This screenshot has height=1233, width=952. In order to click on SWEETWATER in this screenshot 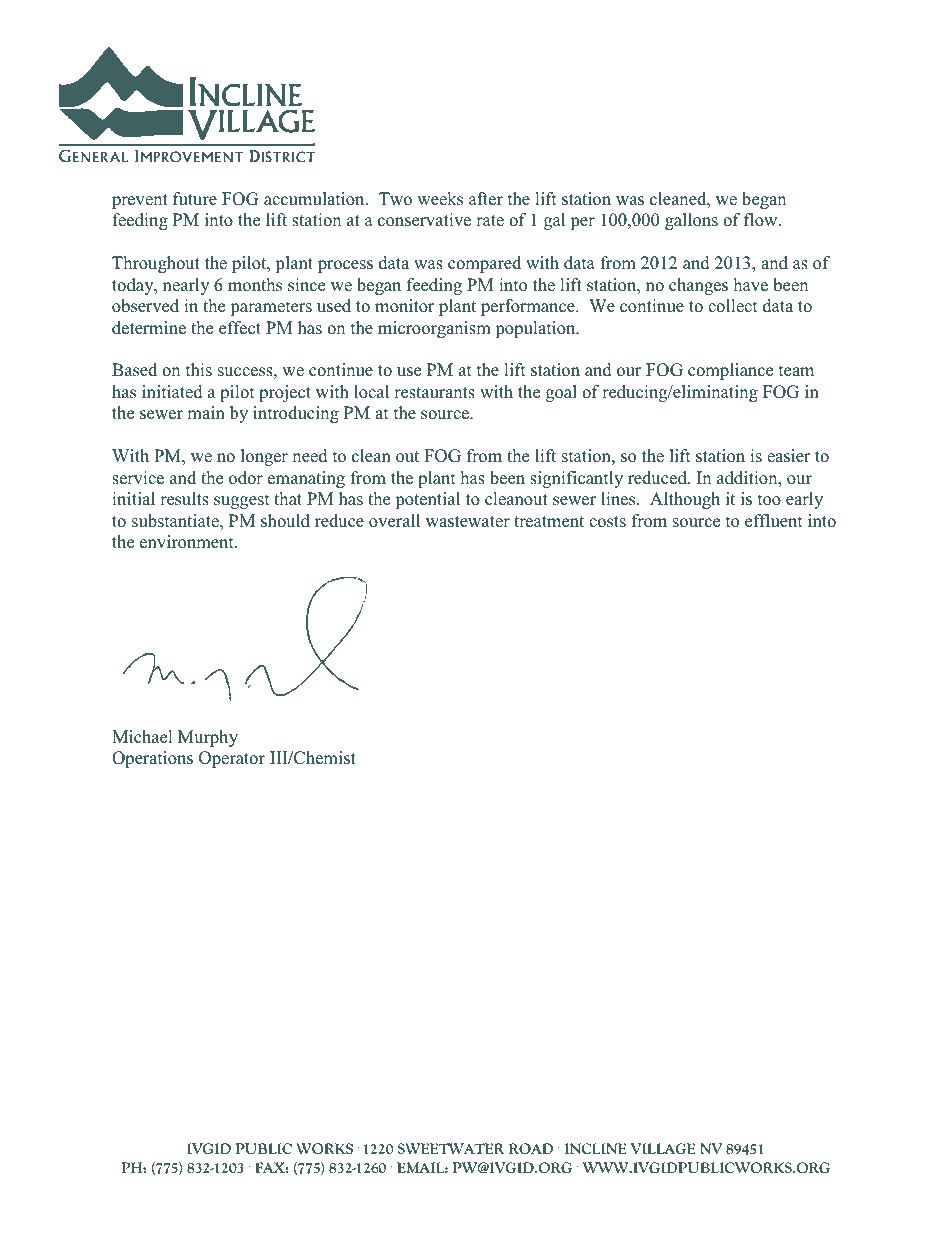, I will do `click(451, 1148)`.
